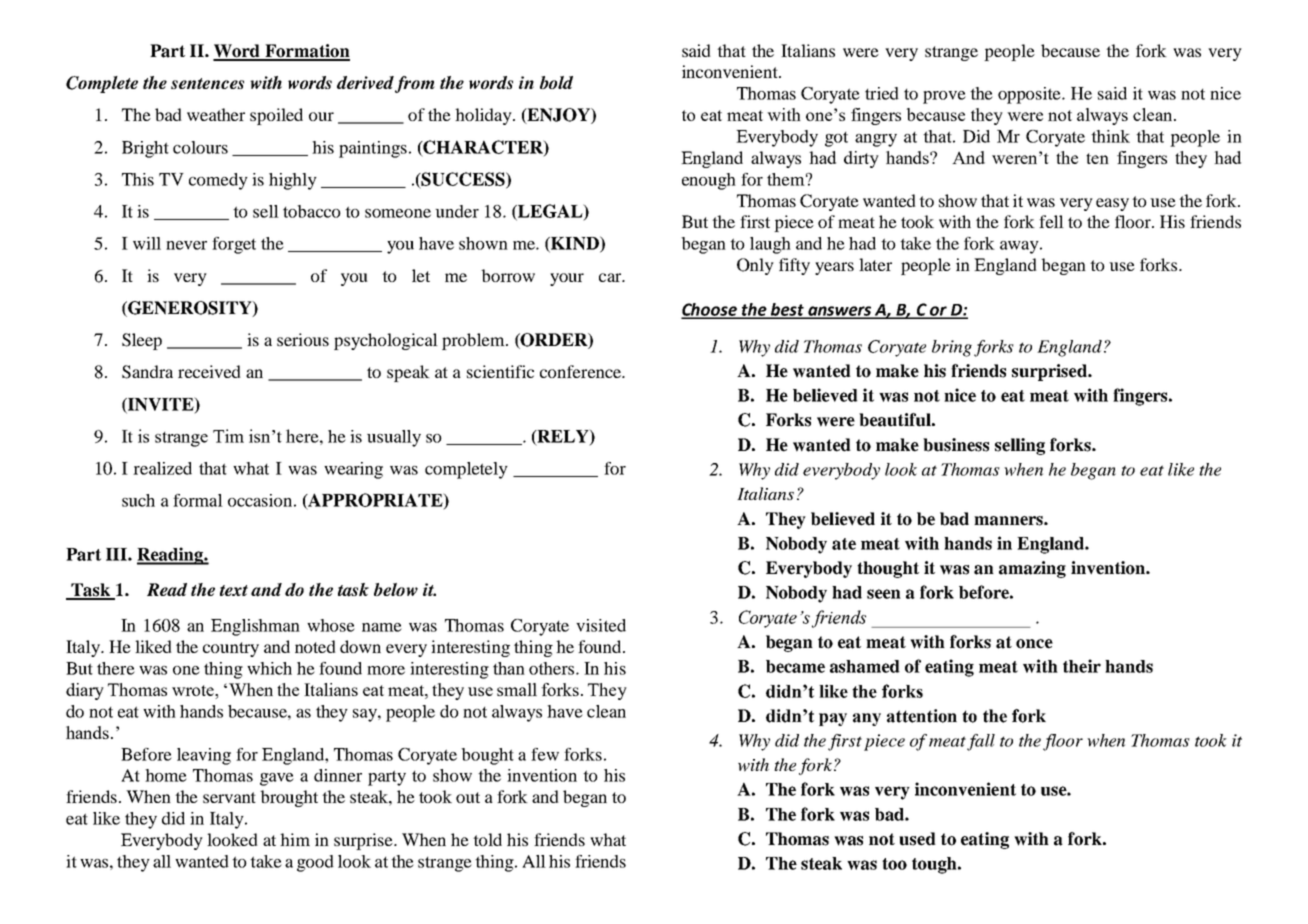  I want to click on conference, so click(582, 371).
